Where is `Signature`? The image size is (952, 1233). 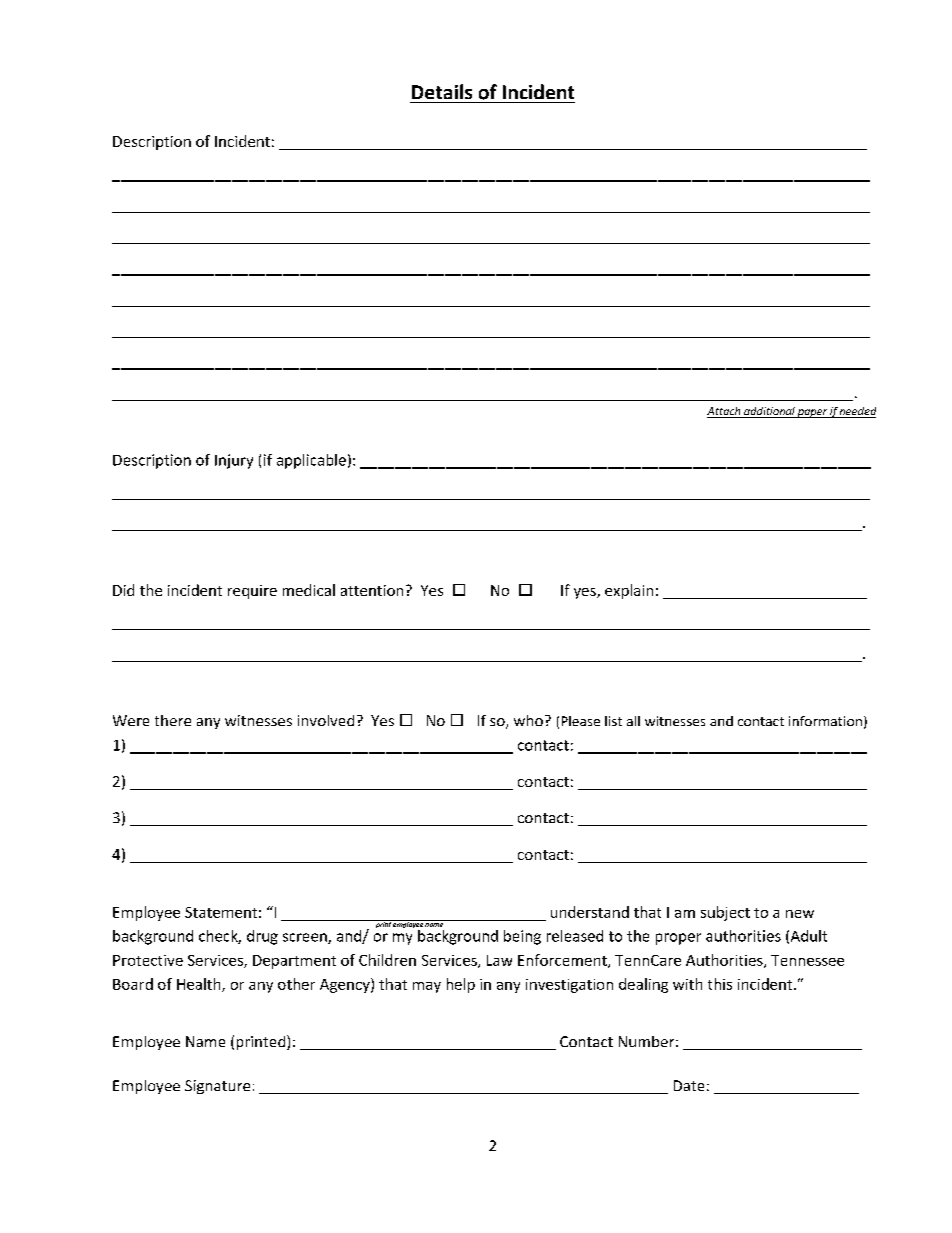 Signature is located at coordinates (217, 1087).
